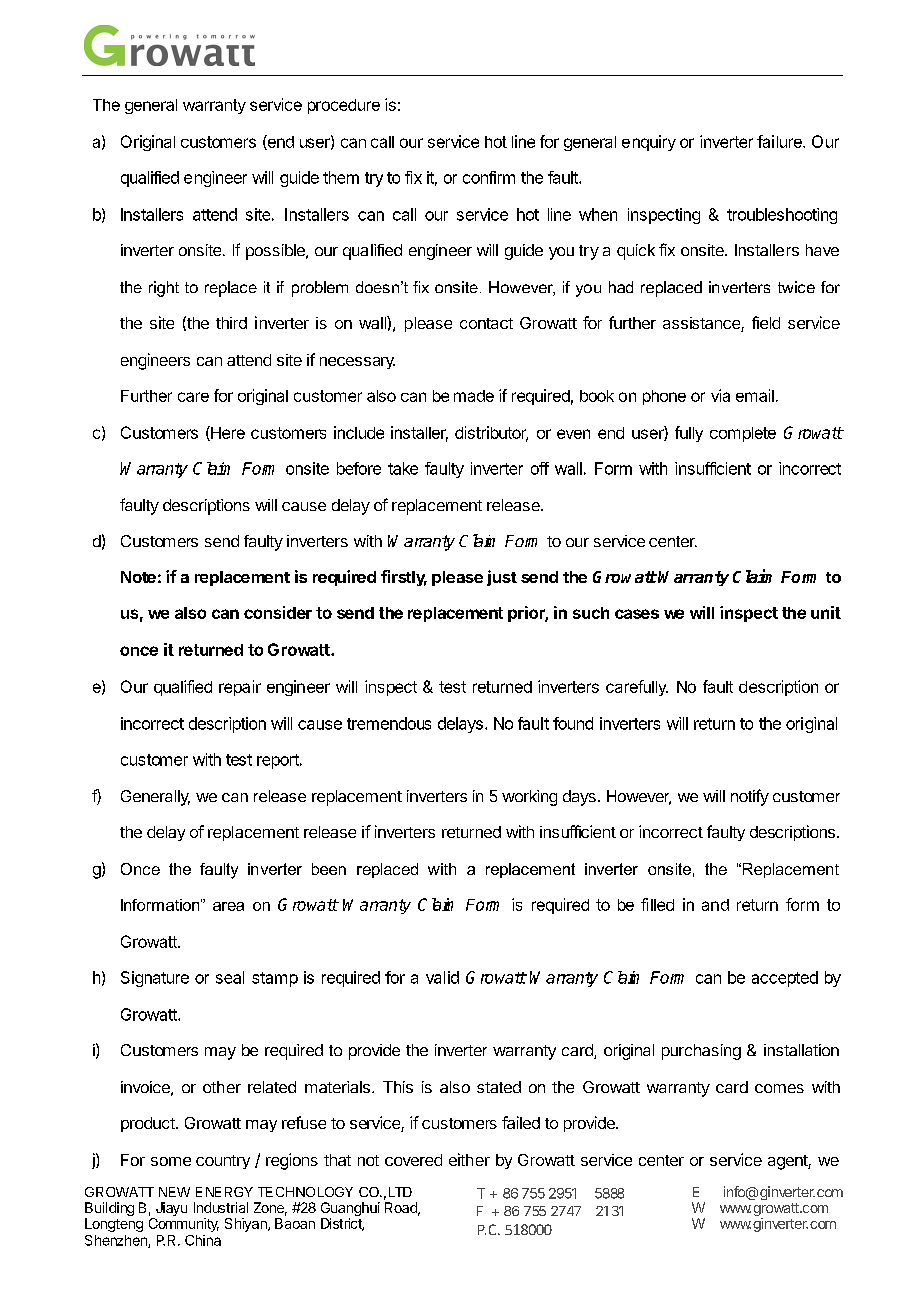 The image size is (924, 1307). Describe the element at coordinates (469, 1159) in the document. I see `either` at that location.
